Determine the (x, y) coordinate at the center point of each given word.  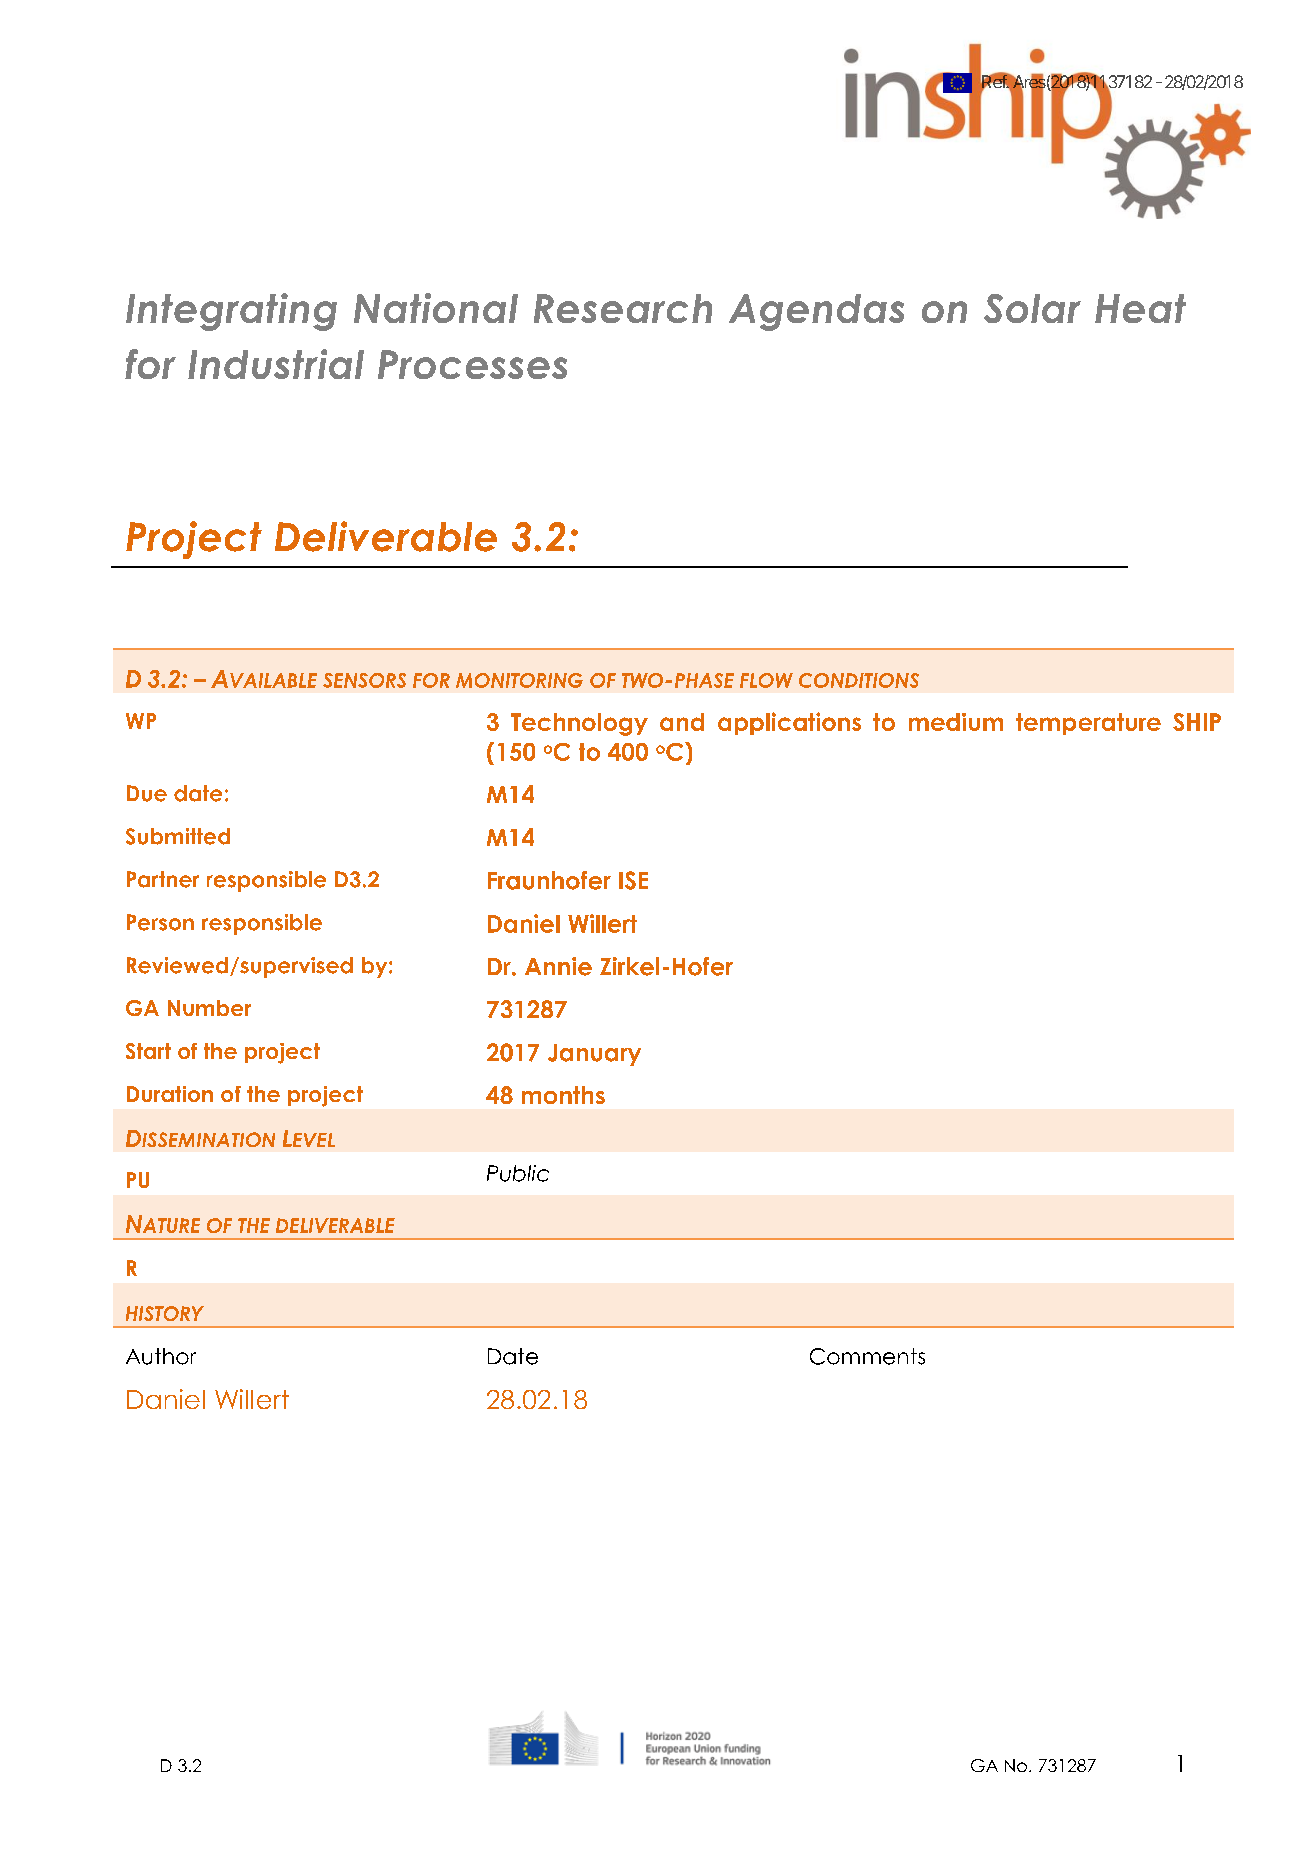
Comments (867, 1356)
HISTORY (165, 1313)
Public (518, 1173)
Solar (1032, 308)
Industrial (276, 364)
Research (623, 308)
